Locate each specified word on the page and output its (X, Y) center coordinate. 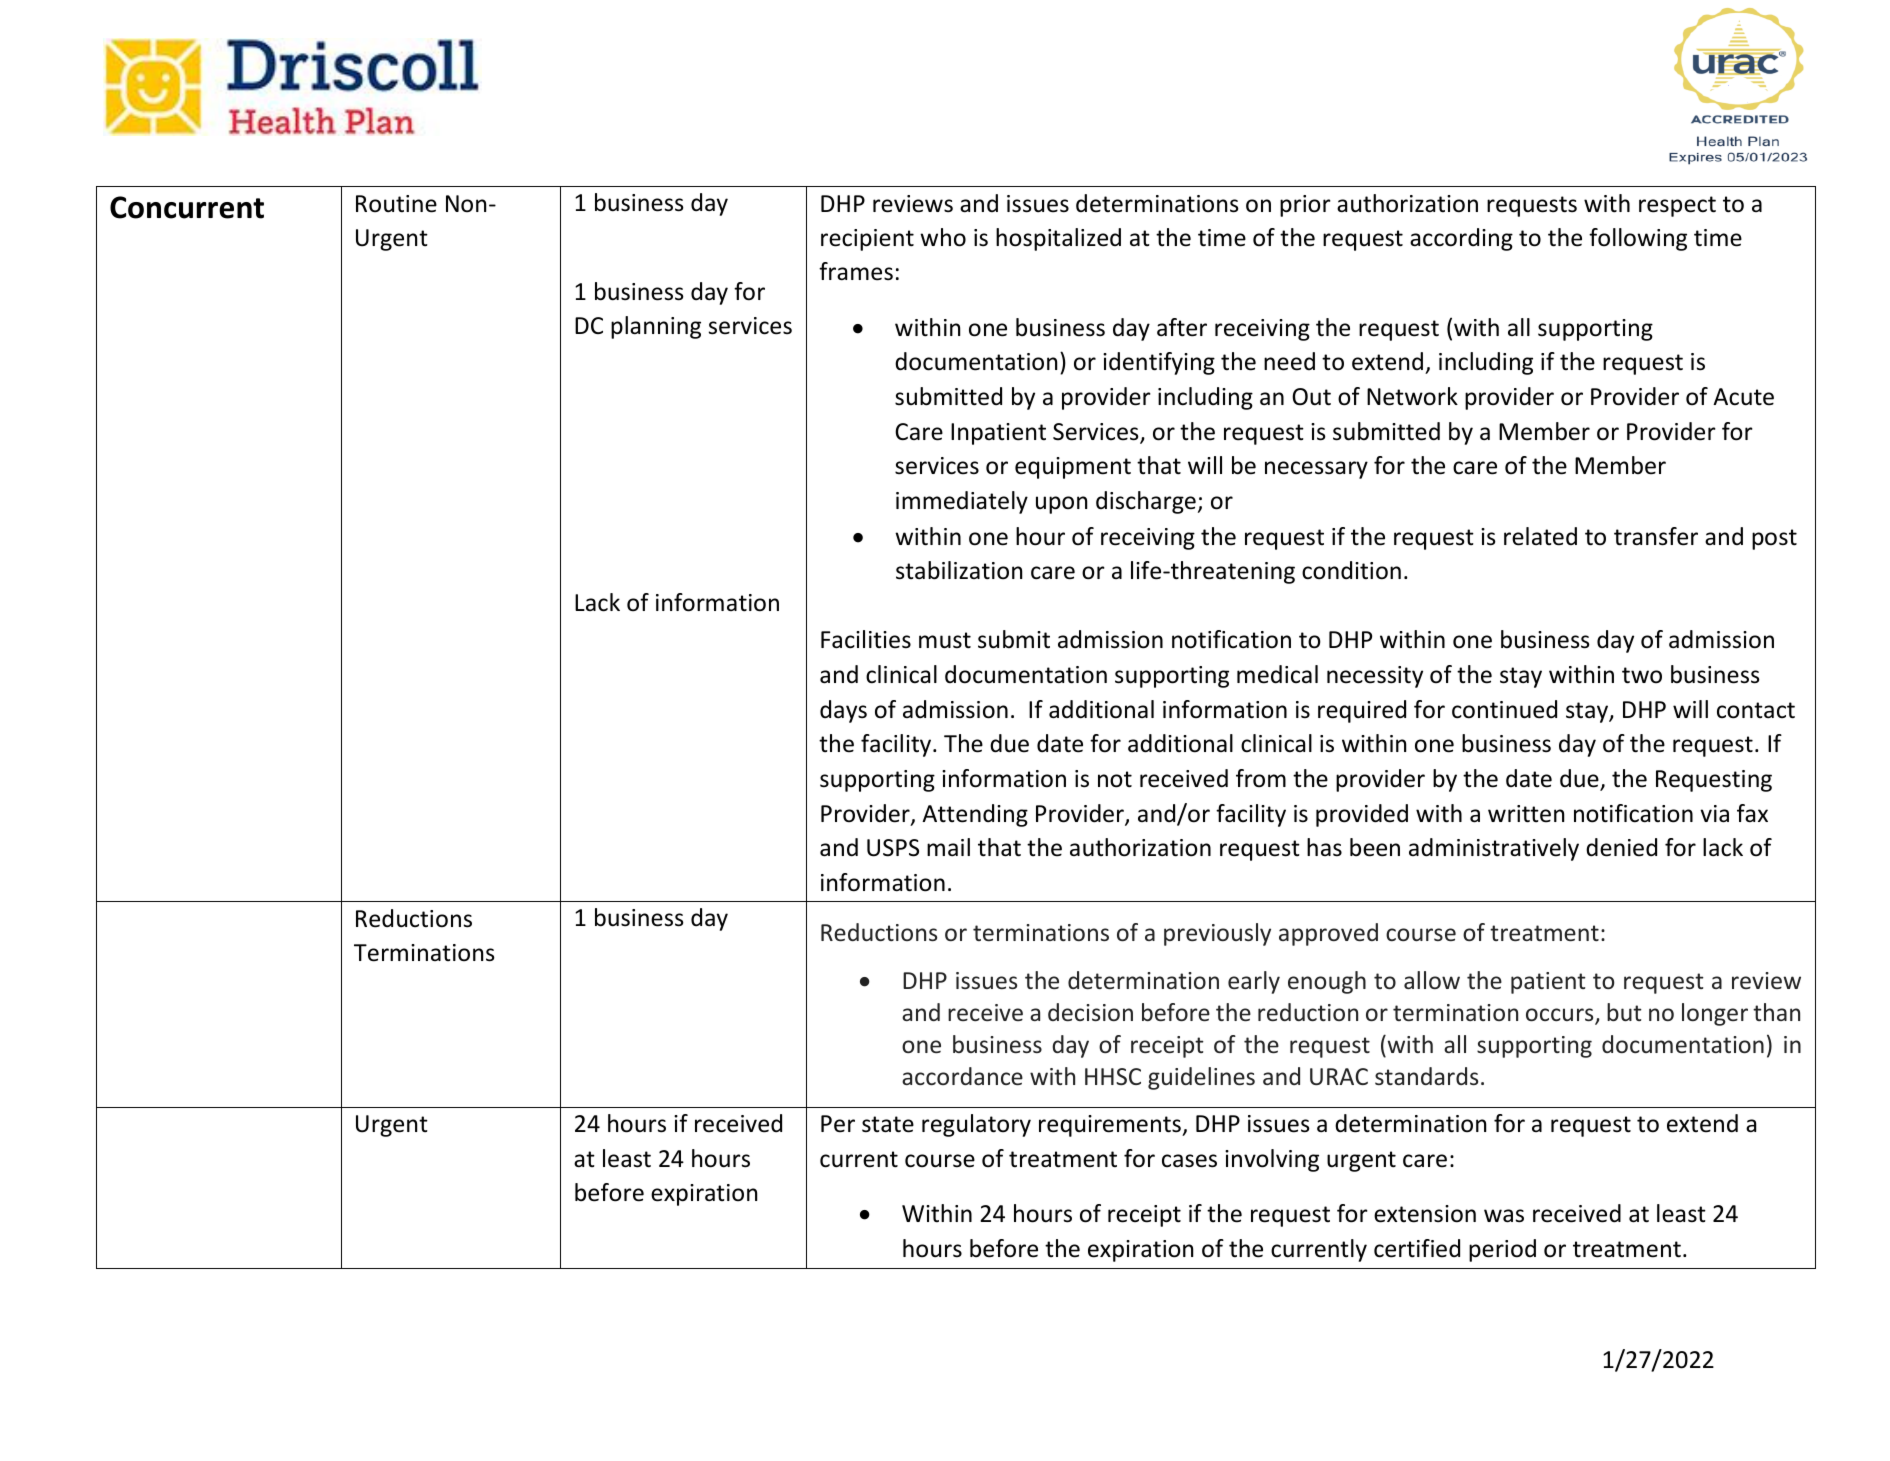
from (1261, 778)
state (888, 1124)
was (1504, 1216)
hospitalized (1058, 239)
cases (1189, 1161)
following (1638, 239)
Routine (396, 204)
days (843, 711)
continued (1504, 709)
